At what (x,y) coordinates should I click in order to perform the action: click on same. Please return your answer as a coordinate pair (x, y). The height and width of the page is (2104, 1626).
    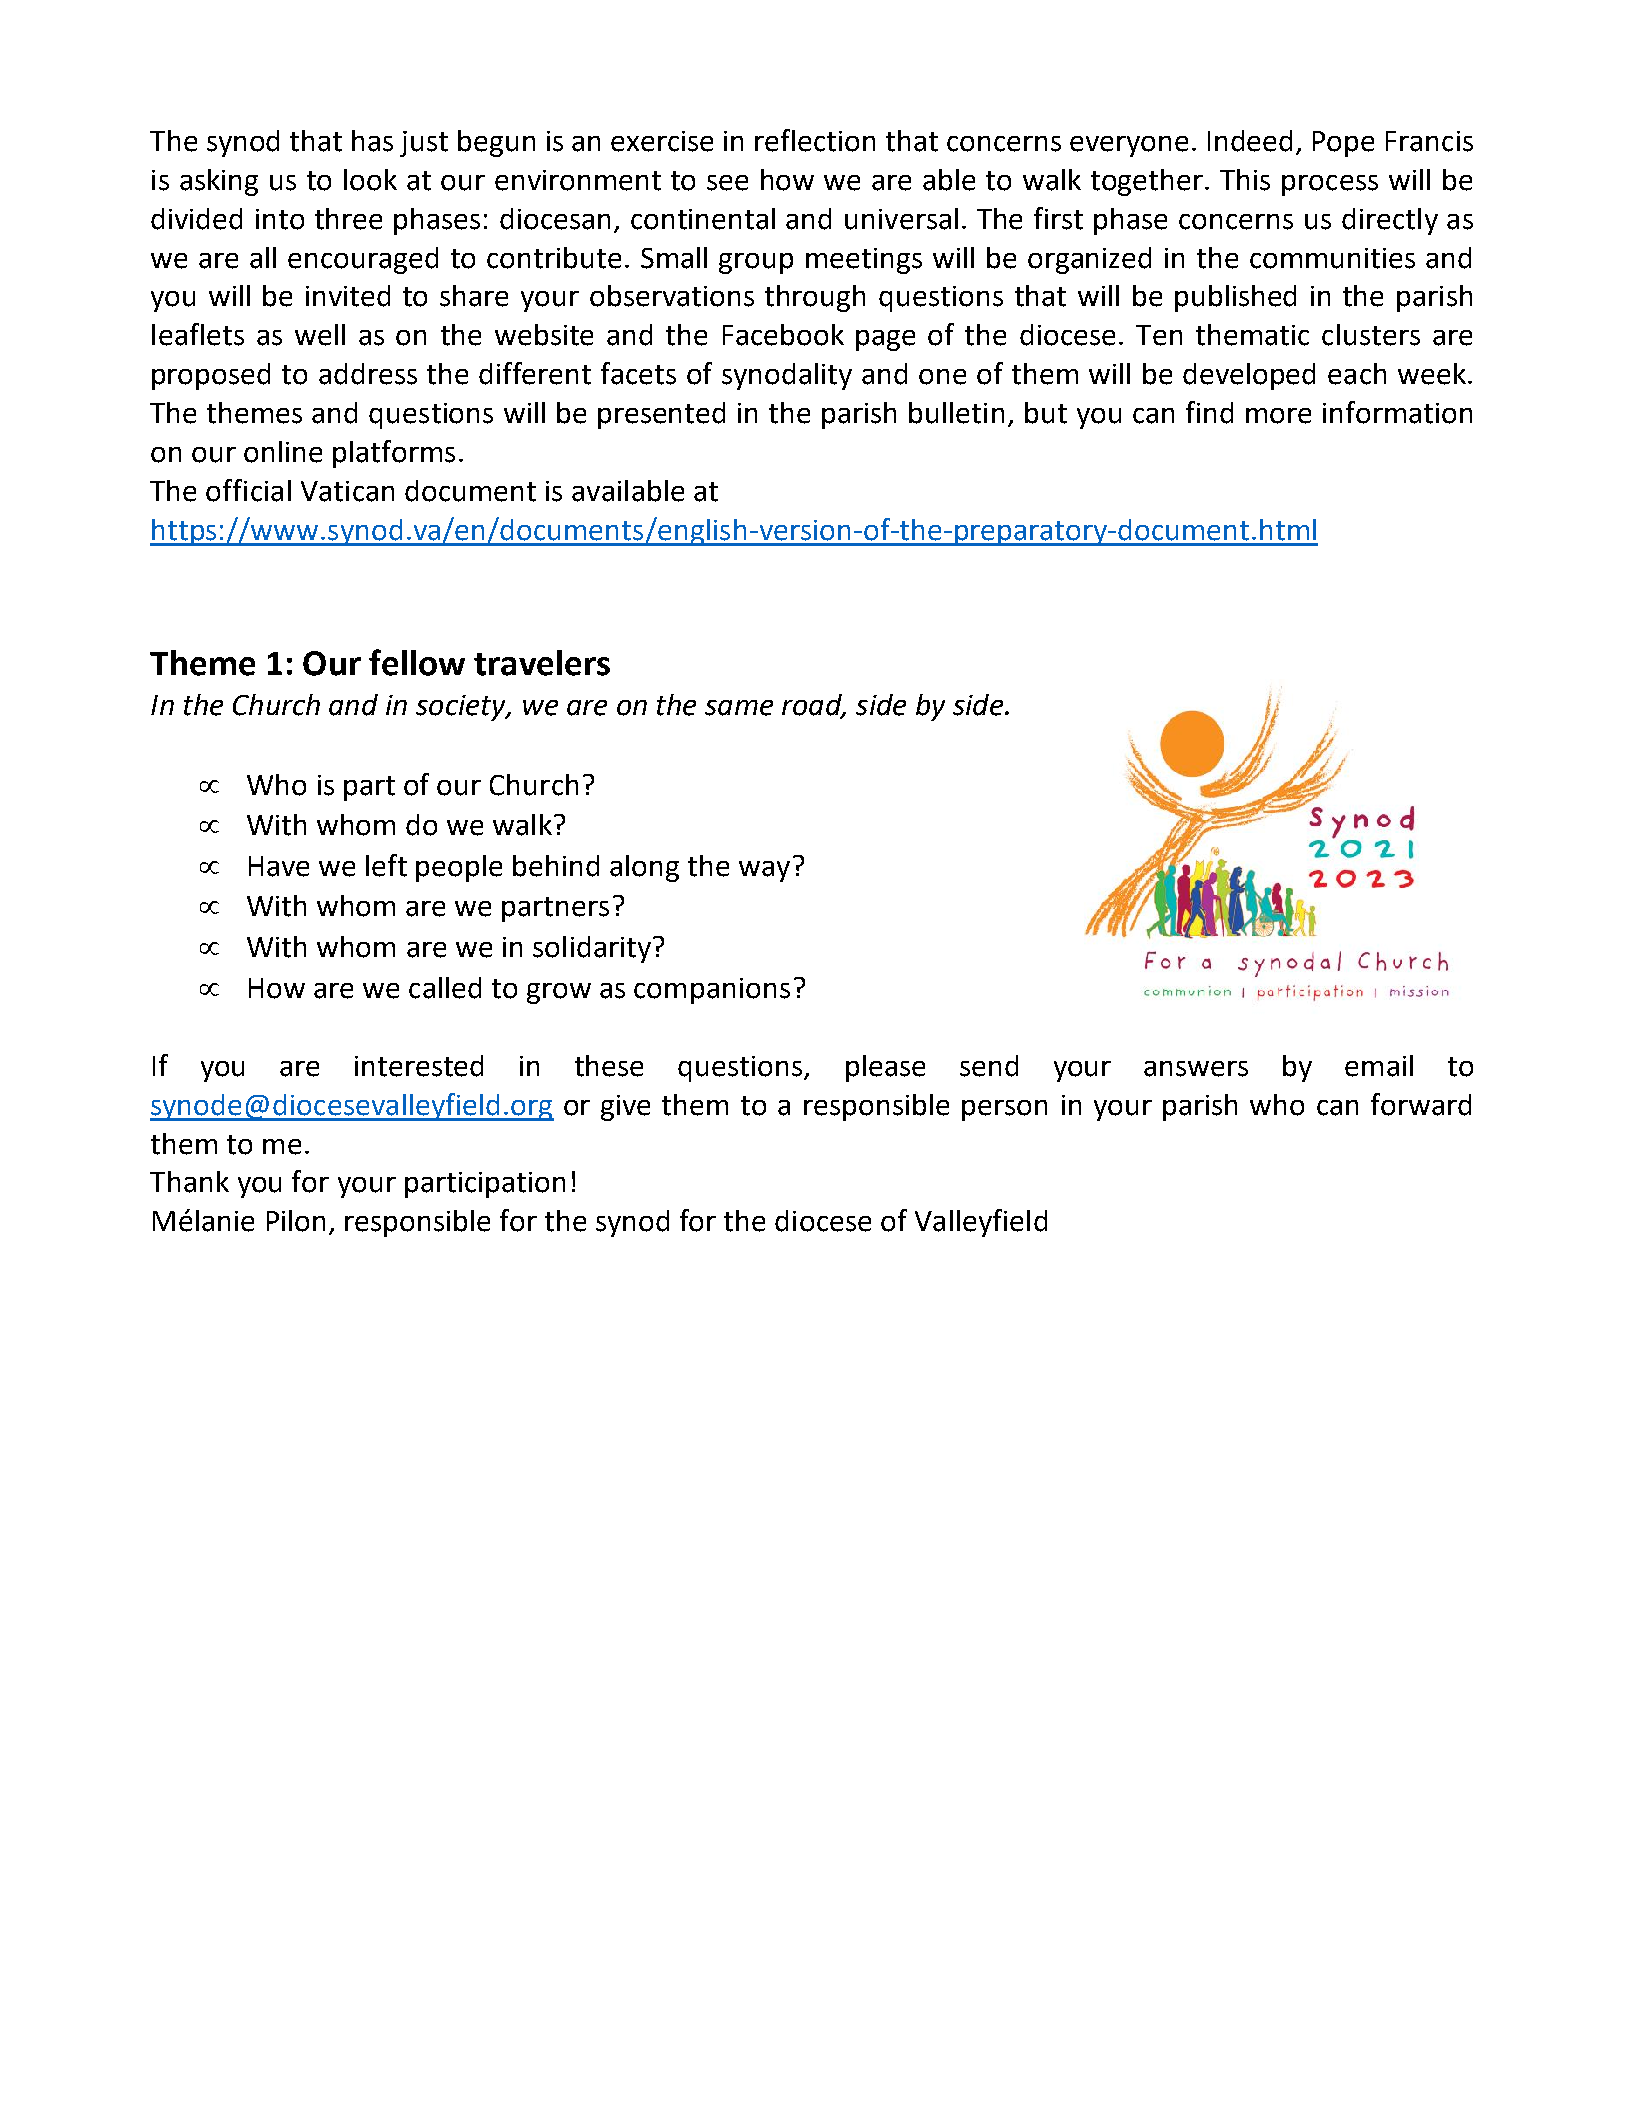
    Looking at the image, I should click on (739, 708).
